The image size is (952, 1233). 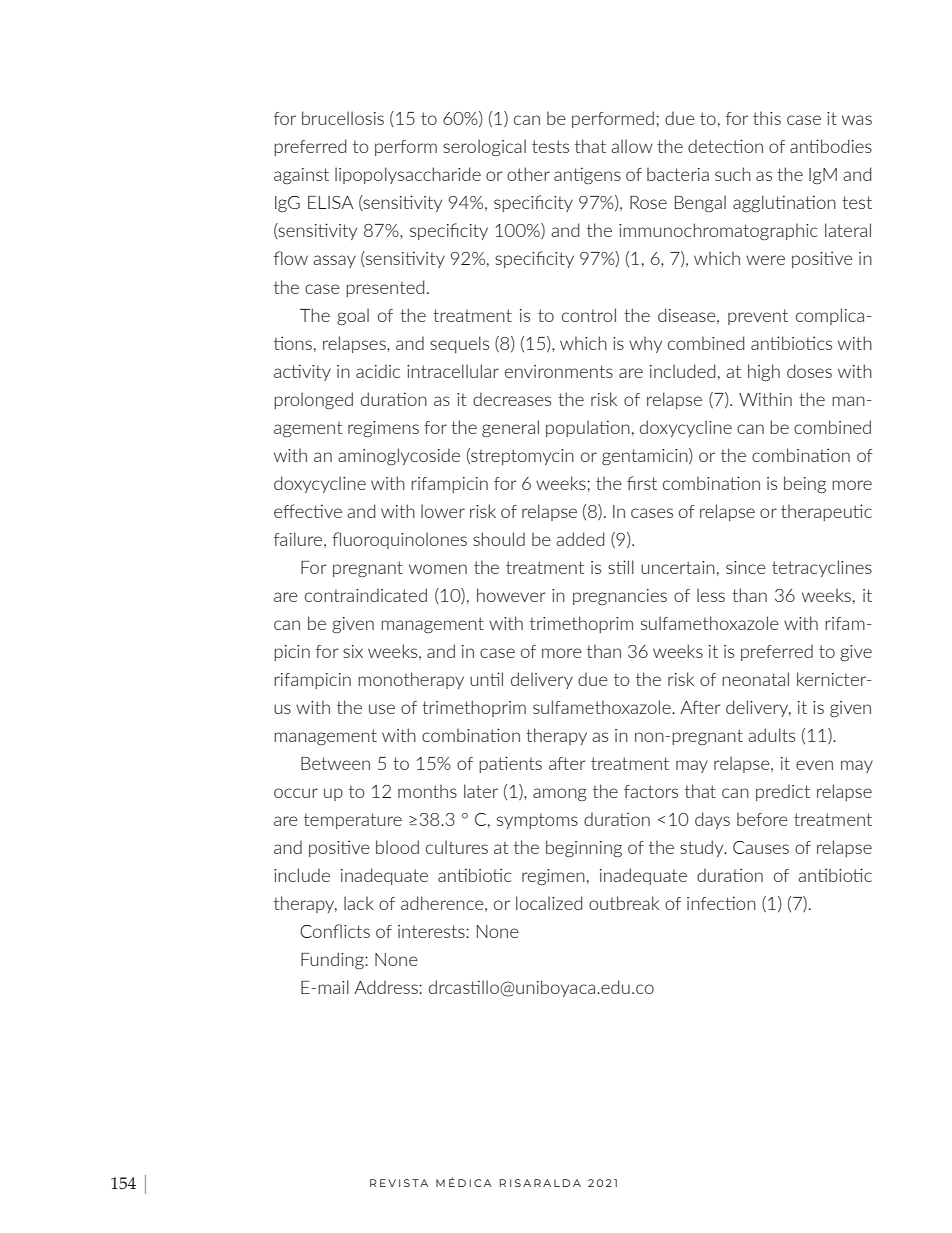 I want to click on this, so click(x=767, y=118).
